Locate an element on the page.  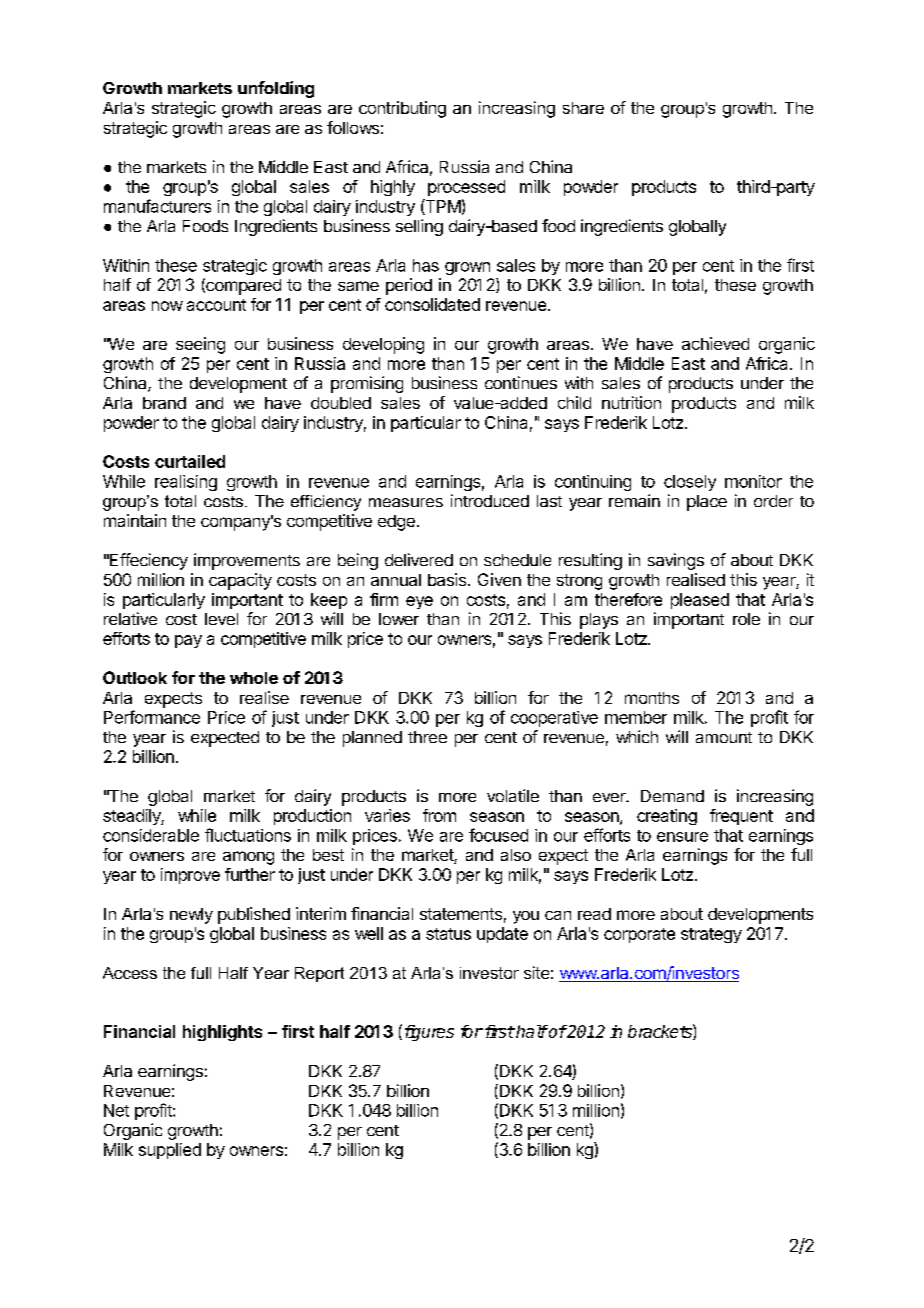
ensure is located at coordinates (682, 837).
